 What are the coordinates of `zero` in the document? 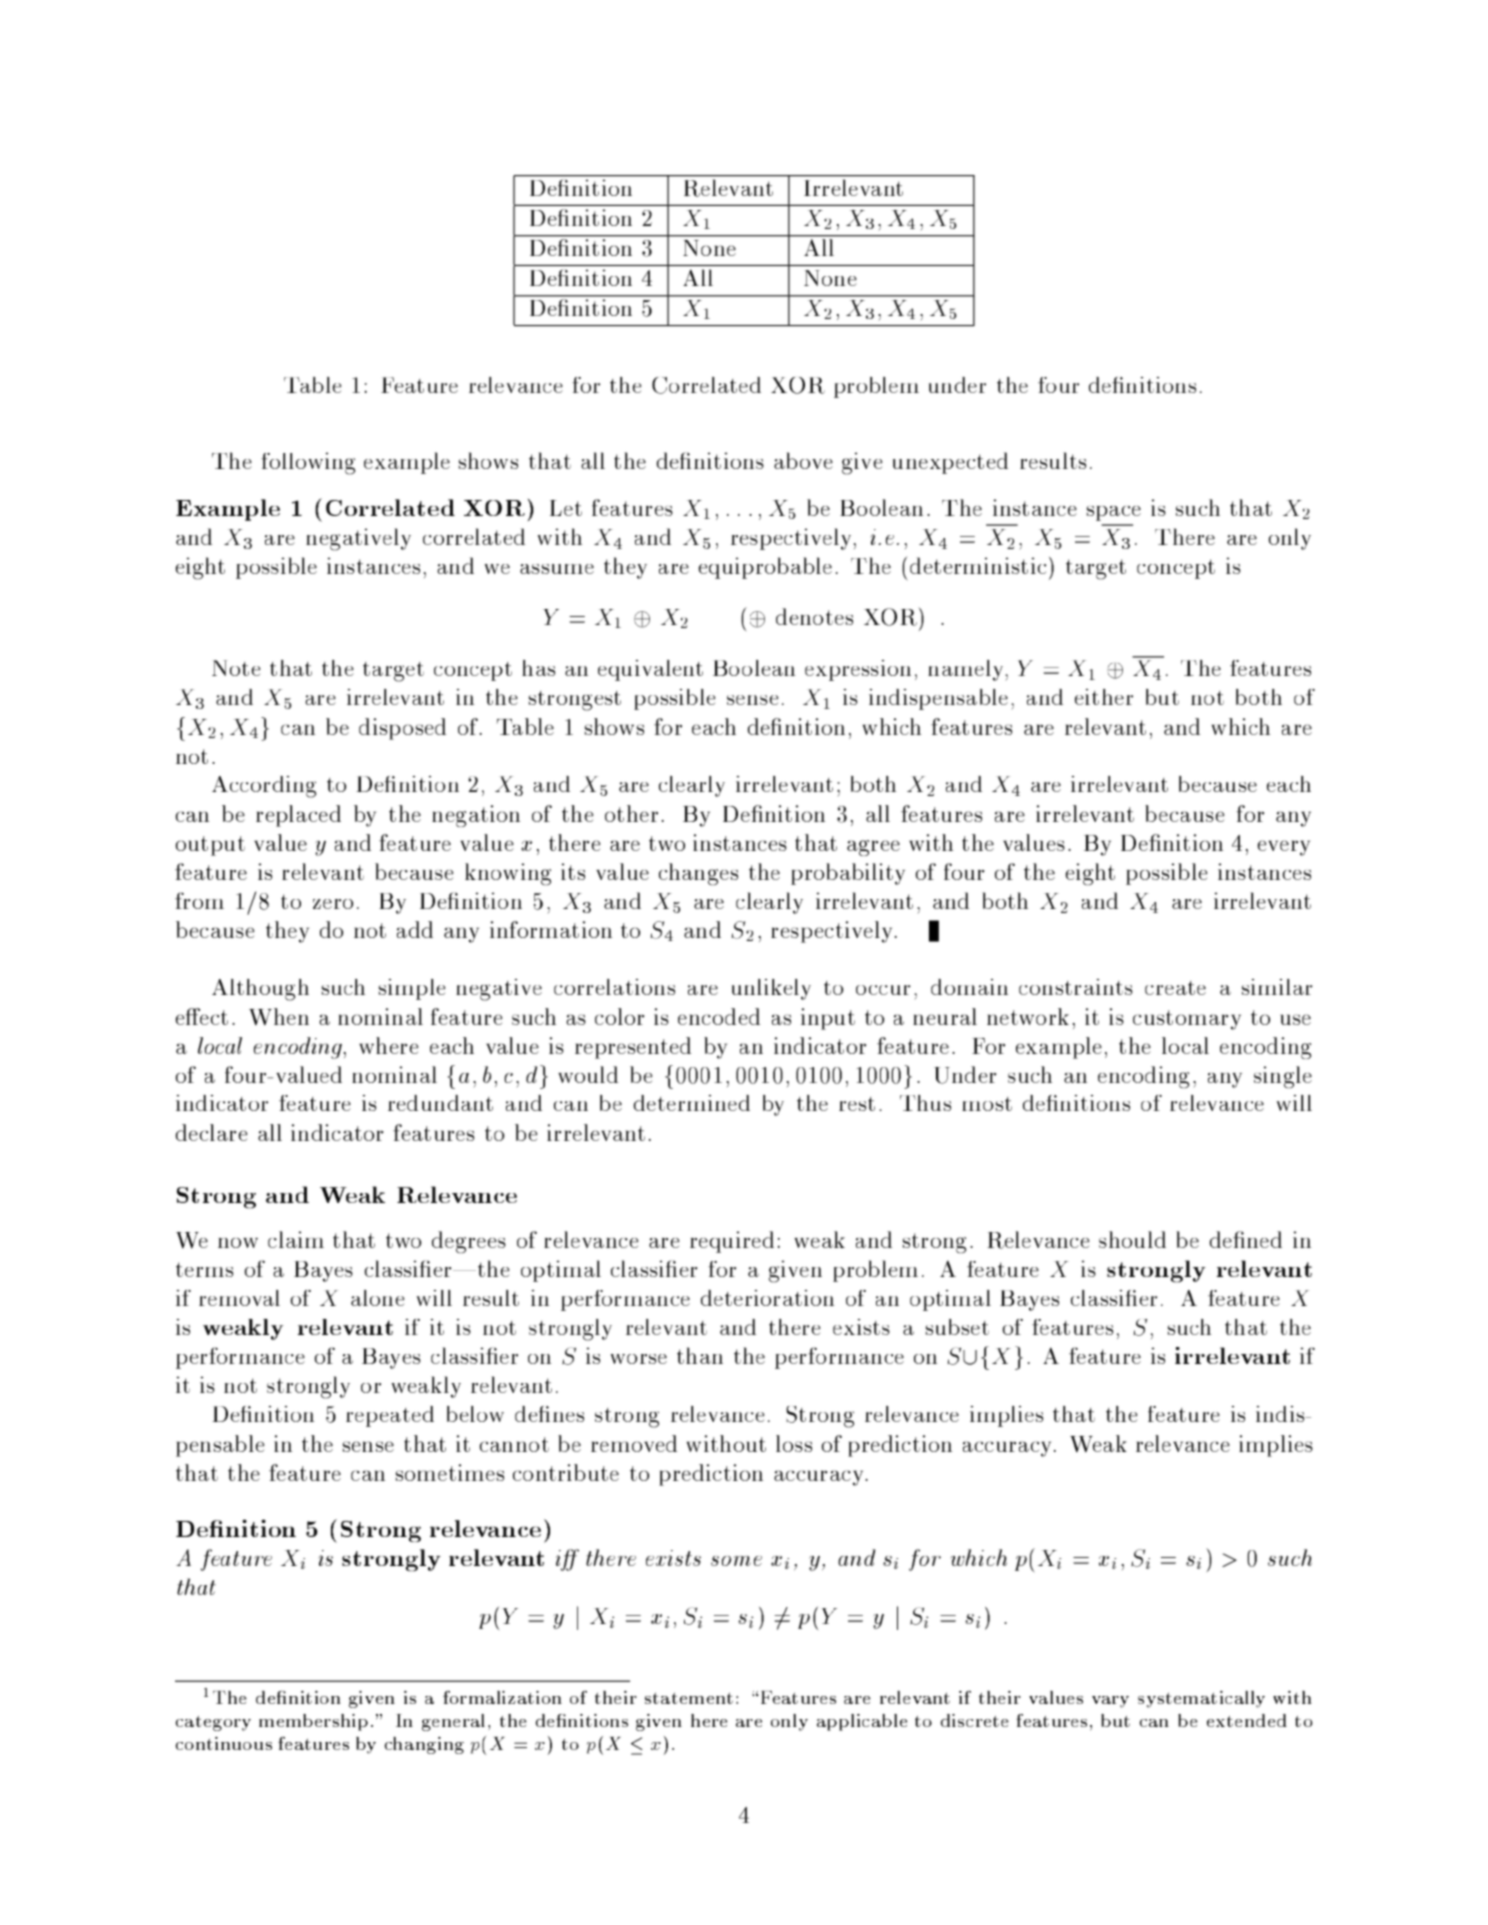 It's located at (333, 904).
